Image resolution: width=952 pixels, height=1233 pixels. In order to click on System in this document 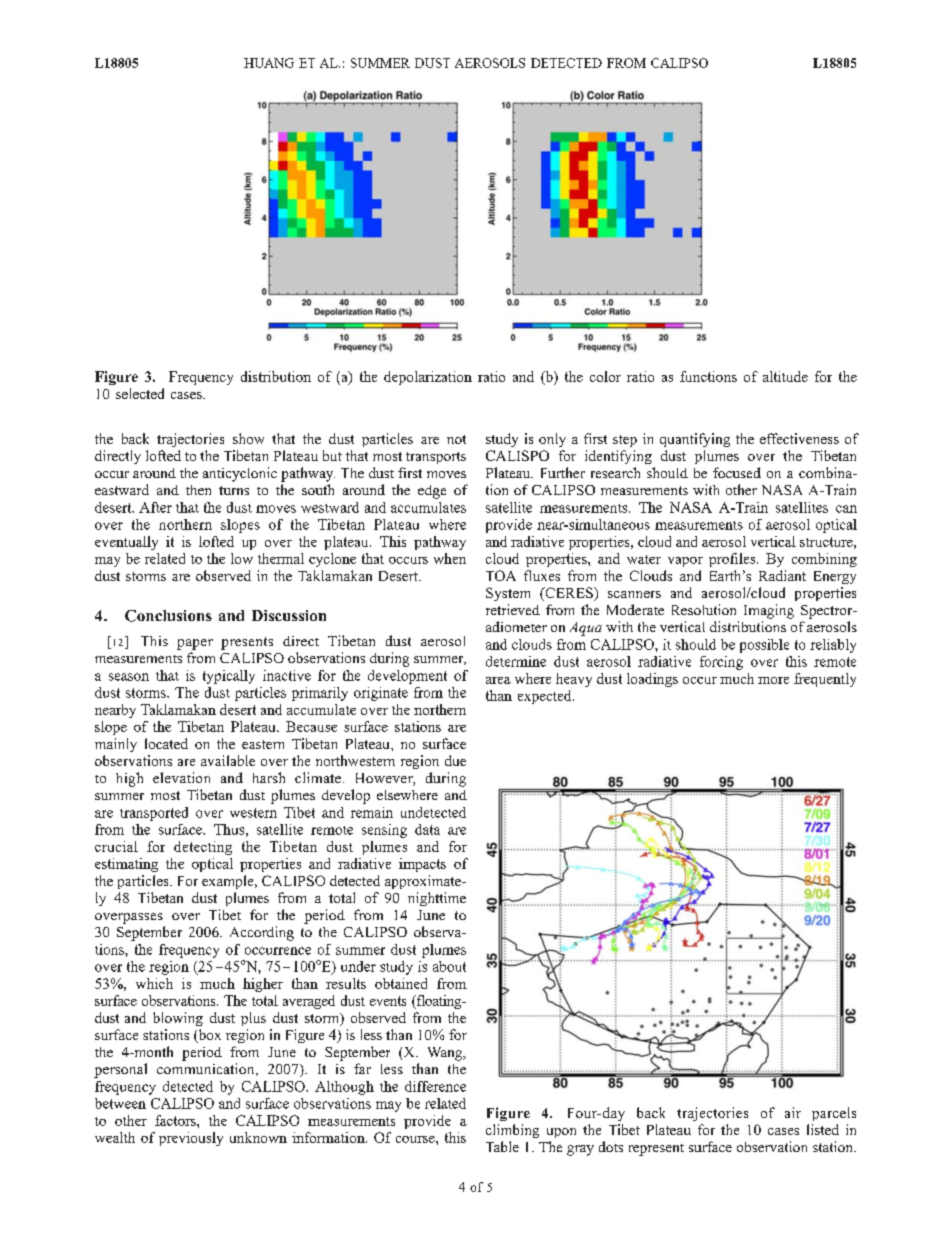, I will do `click(508, 594)`.
